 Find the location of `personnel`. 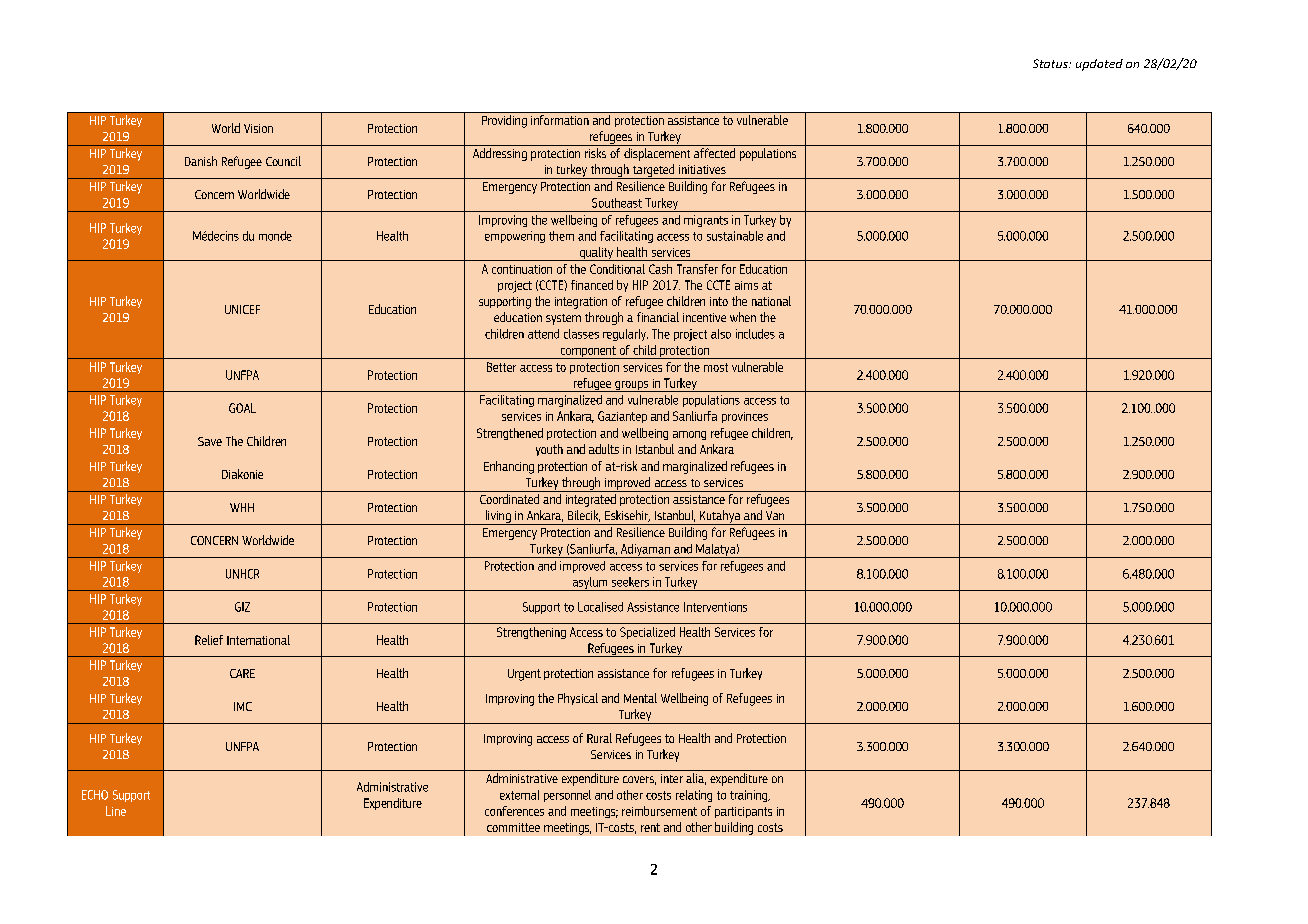

personnel is located at coordinates (567, 796).
